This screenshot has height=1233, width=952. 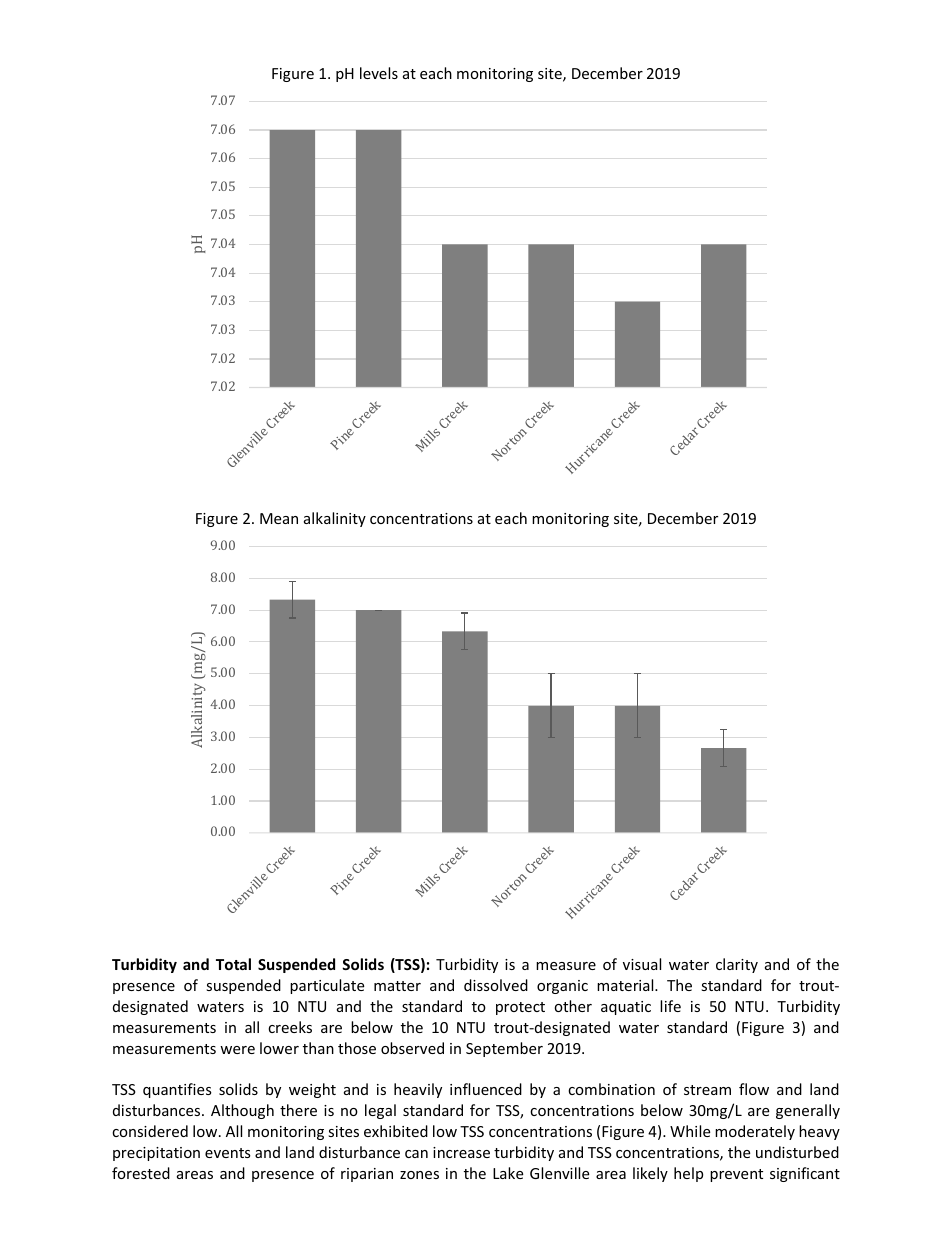 What do you see at coordinates (327, 986) in the screenshot?
I see `particulate` at bounding box center [327, 986].
